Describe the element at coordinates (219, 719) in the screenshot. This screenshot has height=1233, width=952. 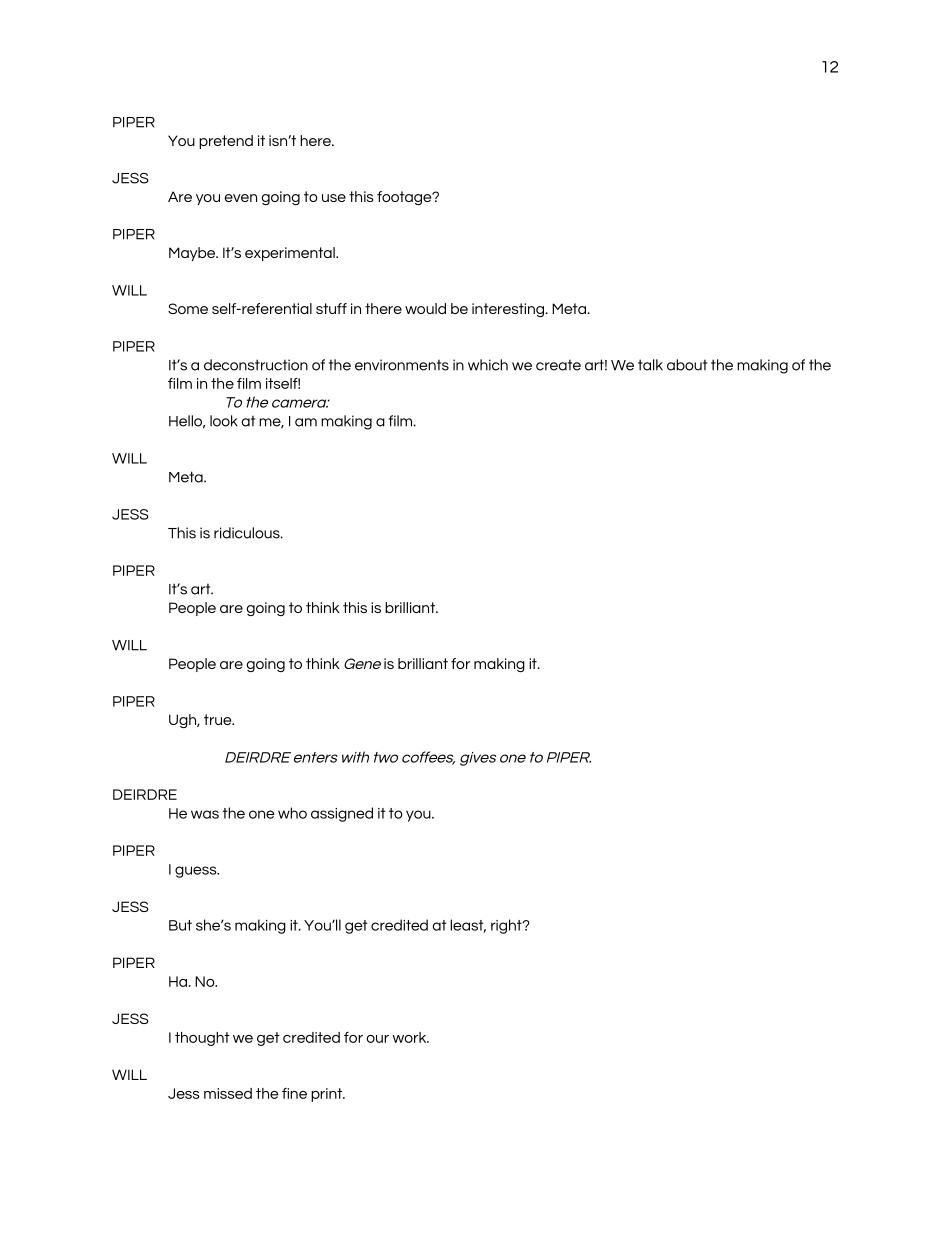
I see `true` at that location.
